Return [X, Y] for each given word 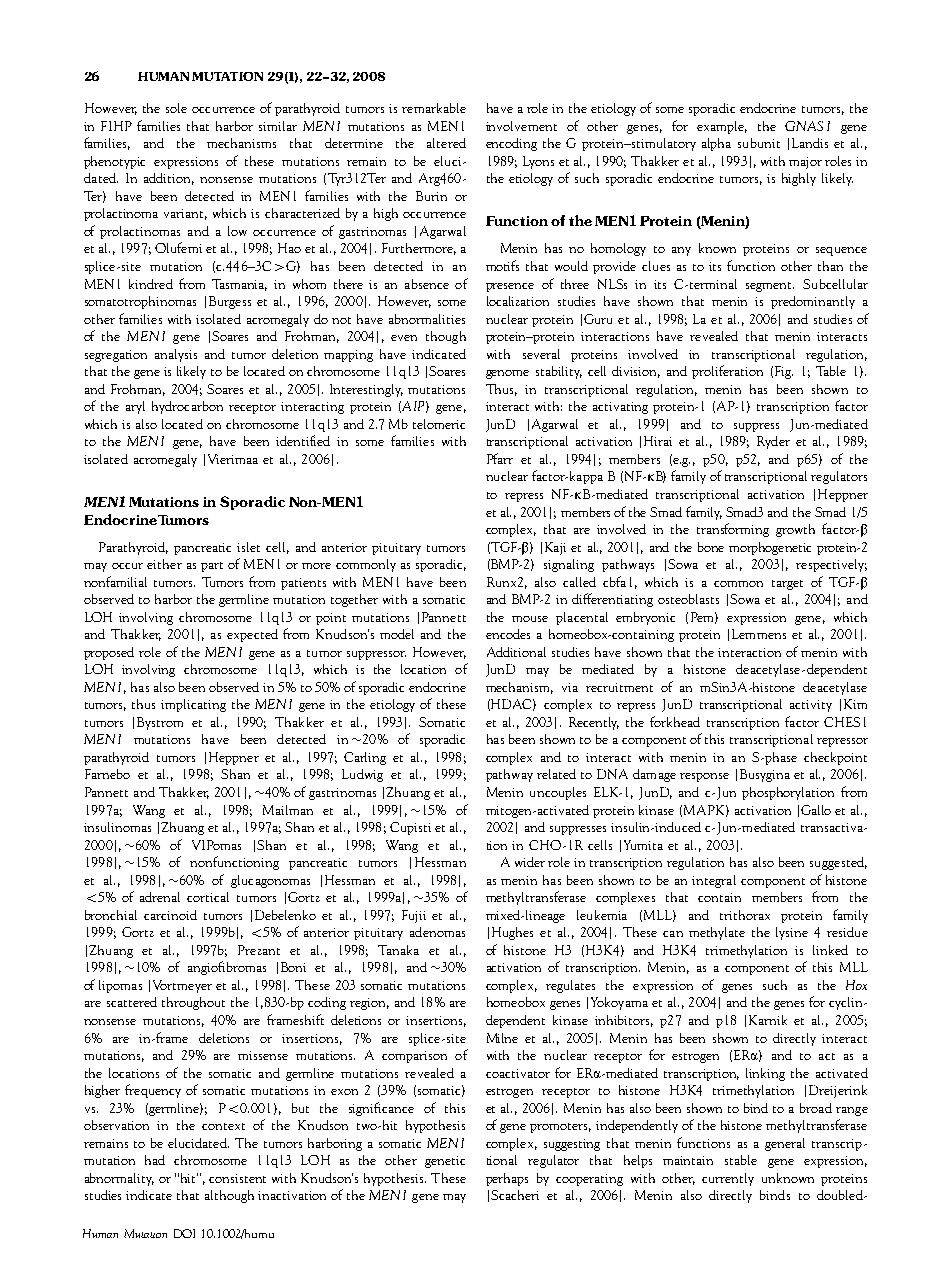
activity [811, 706]
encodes [508, 634]
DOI [184, 1233]
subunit [759, 143]
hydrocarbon [187, 407]
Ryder [773, 442]
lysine [792, 933]
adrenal [160, 897]
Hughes [512, 933]
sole [176, 108]
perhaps [507, 1179]
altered [446, 143]
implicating [193, 705]
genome [507, 374]
